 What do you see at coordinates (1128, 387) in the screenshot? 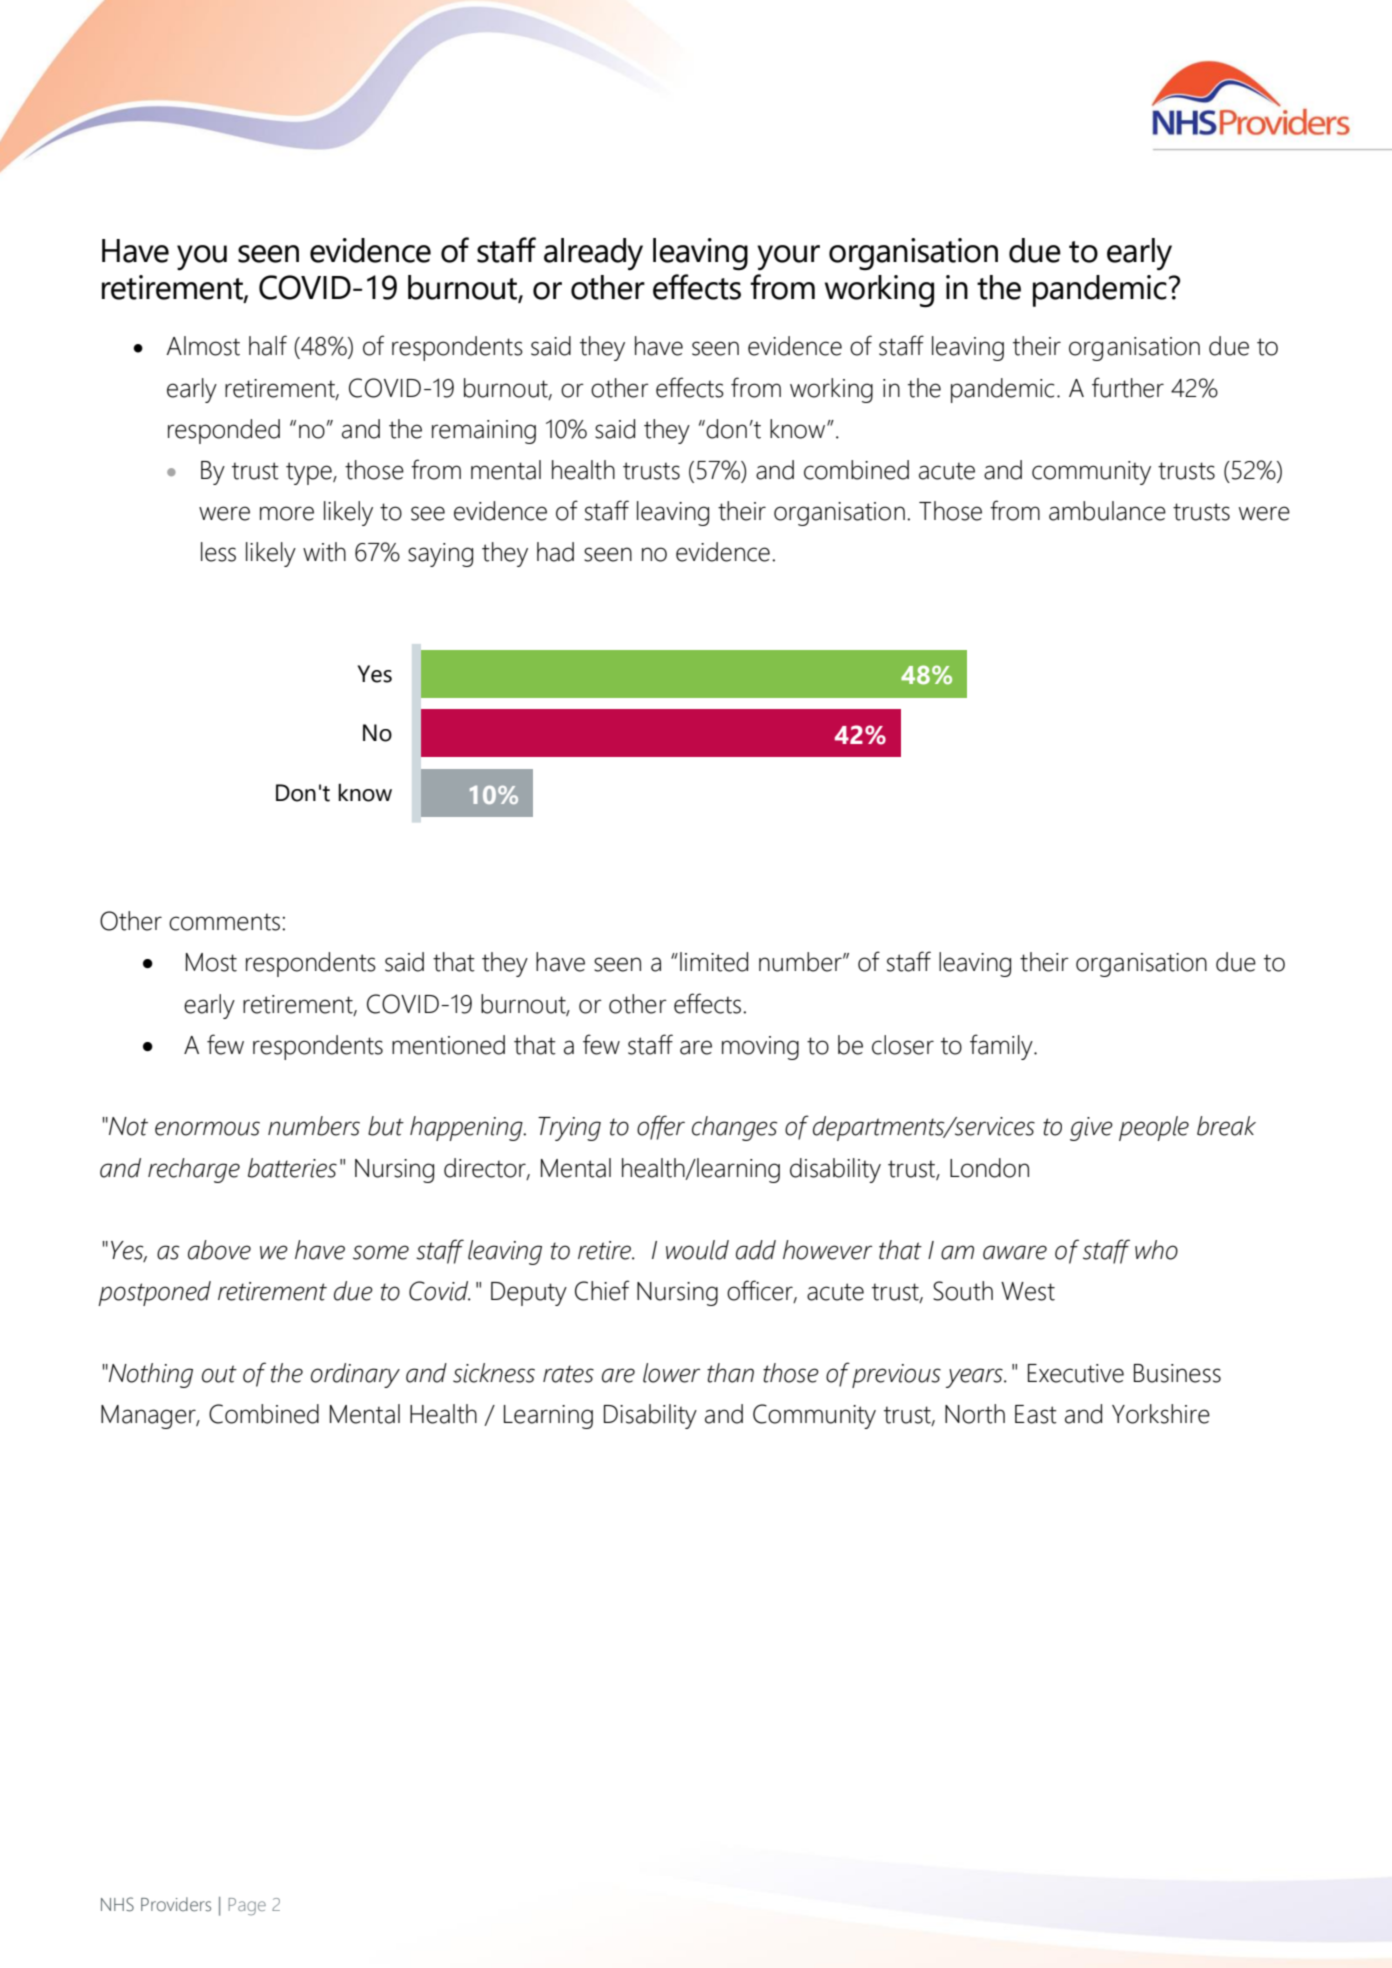
I see `further` at bounding box center [1128, 387].
